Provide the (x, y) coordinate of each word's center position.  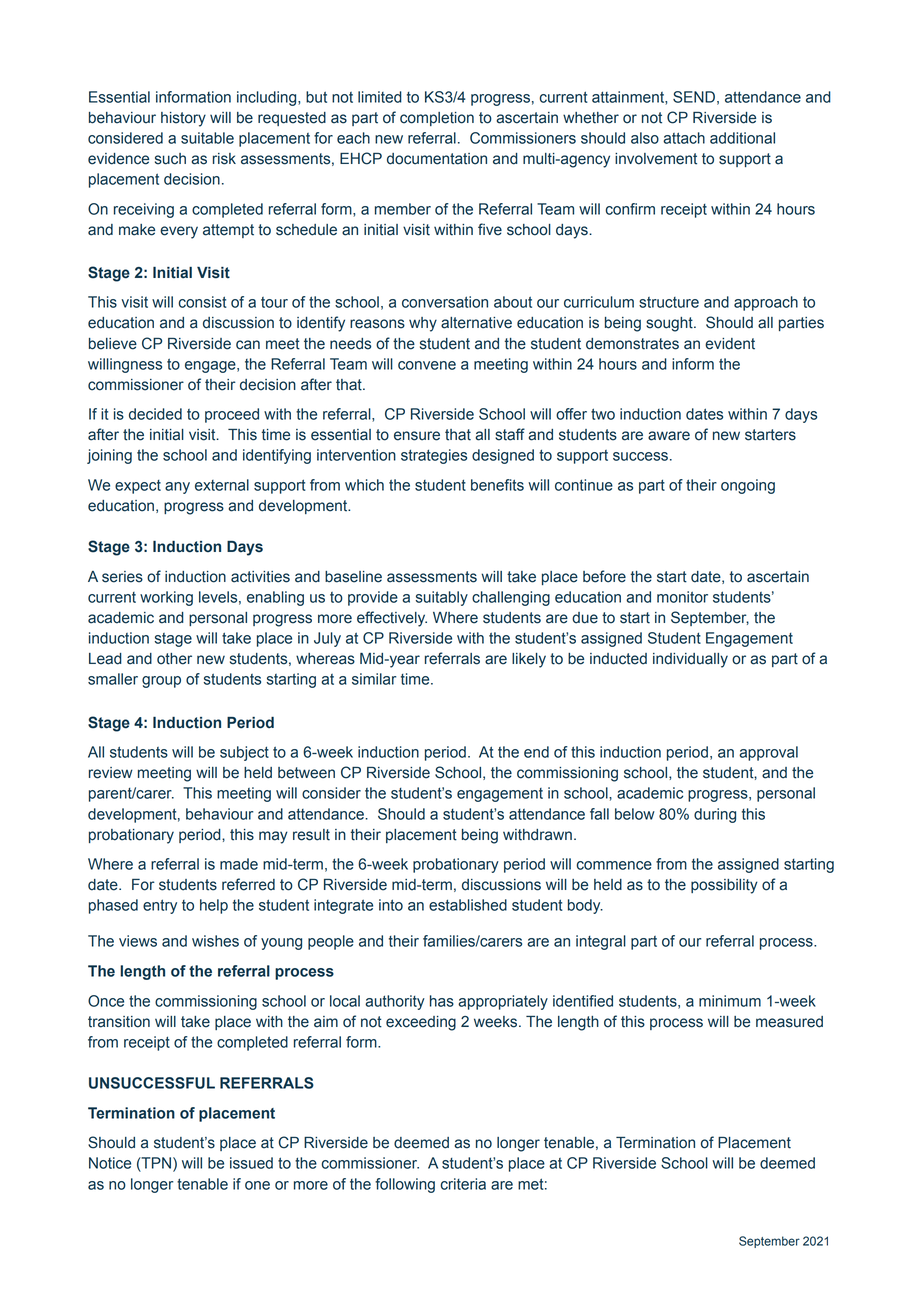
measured (789, 1022)
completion (437, 119)
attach (684, 138)
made (239, 864)
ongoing (748, 486)
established (468, 905)
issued (251, 1163)
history (183, 119)
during (715, 815)
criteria (463, 1184)
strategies (434, 456)
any (177, 488)
